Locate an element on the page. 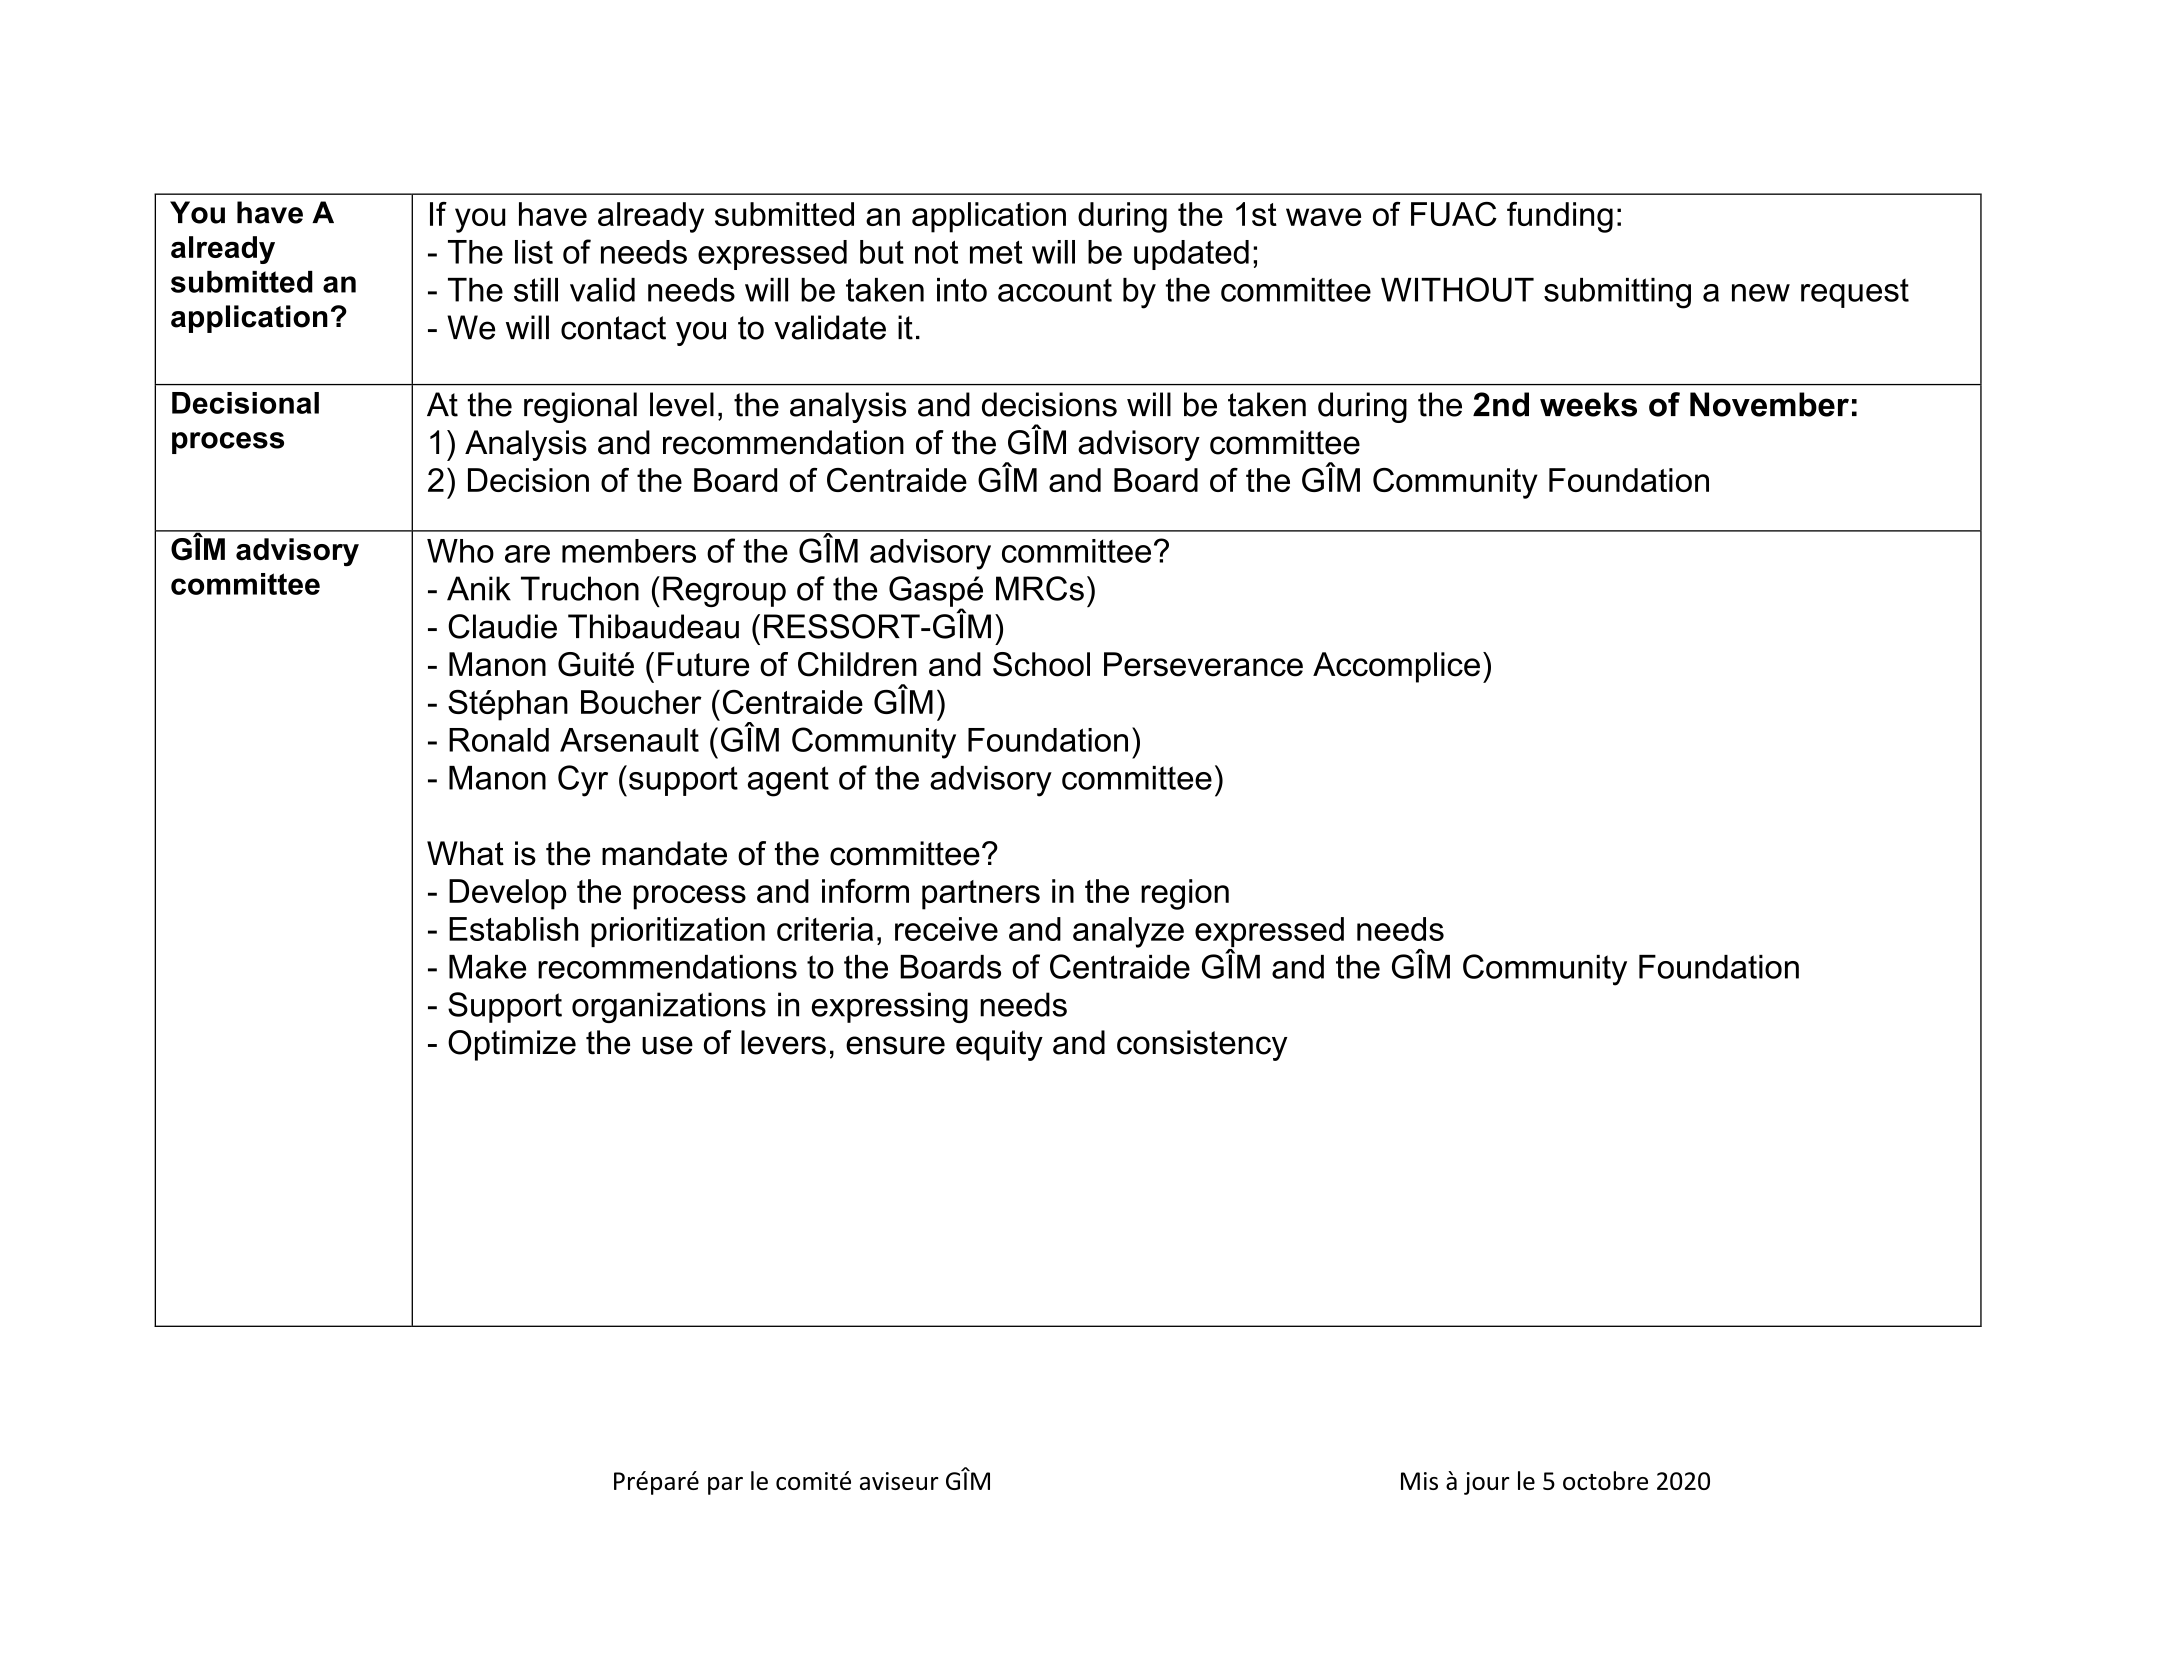  jour is located at coordinates (1487, 1483).
